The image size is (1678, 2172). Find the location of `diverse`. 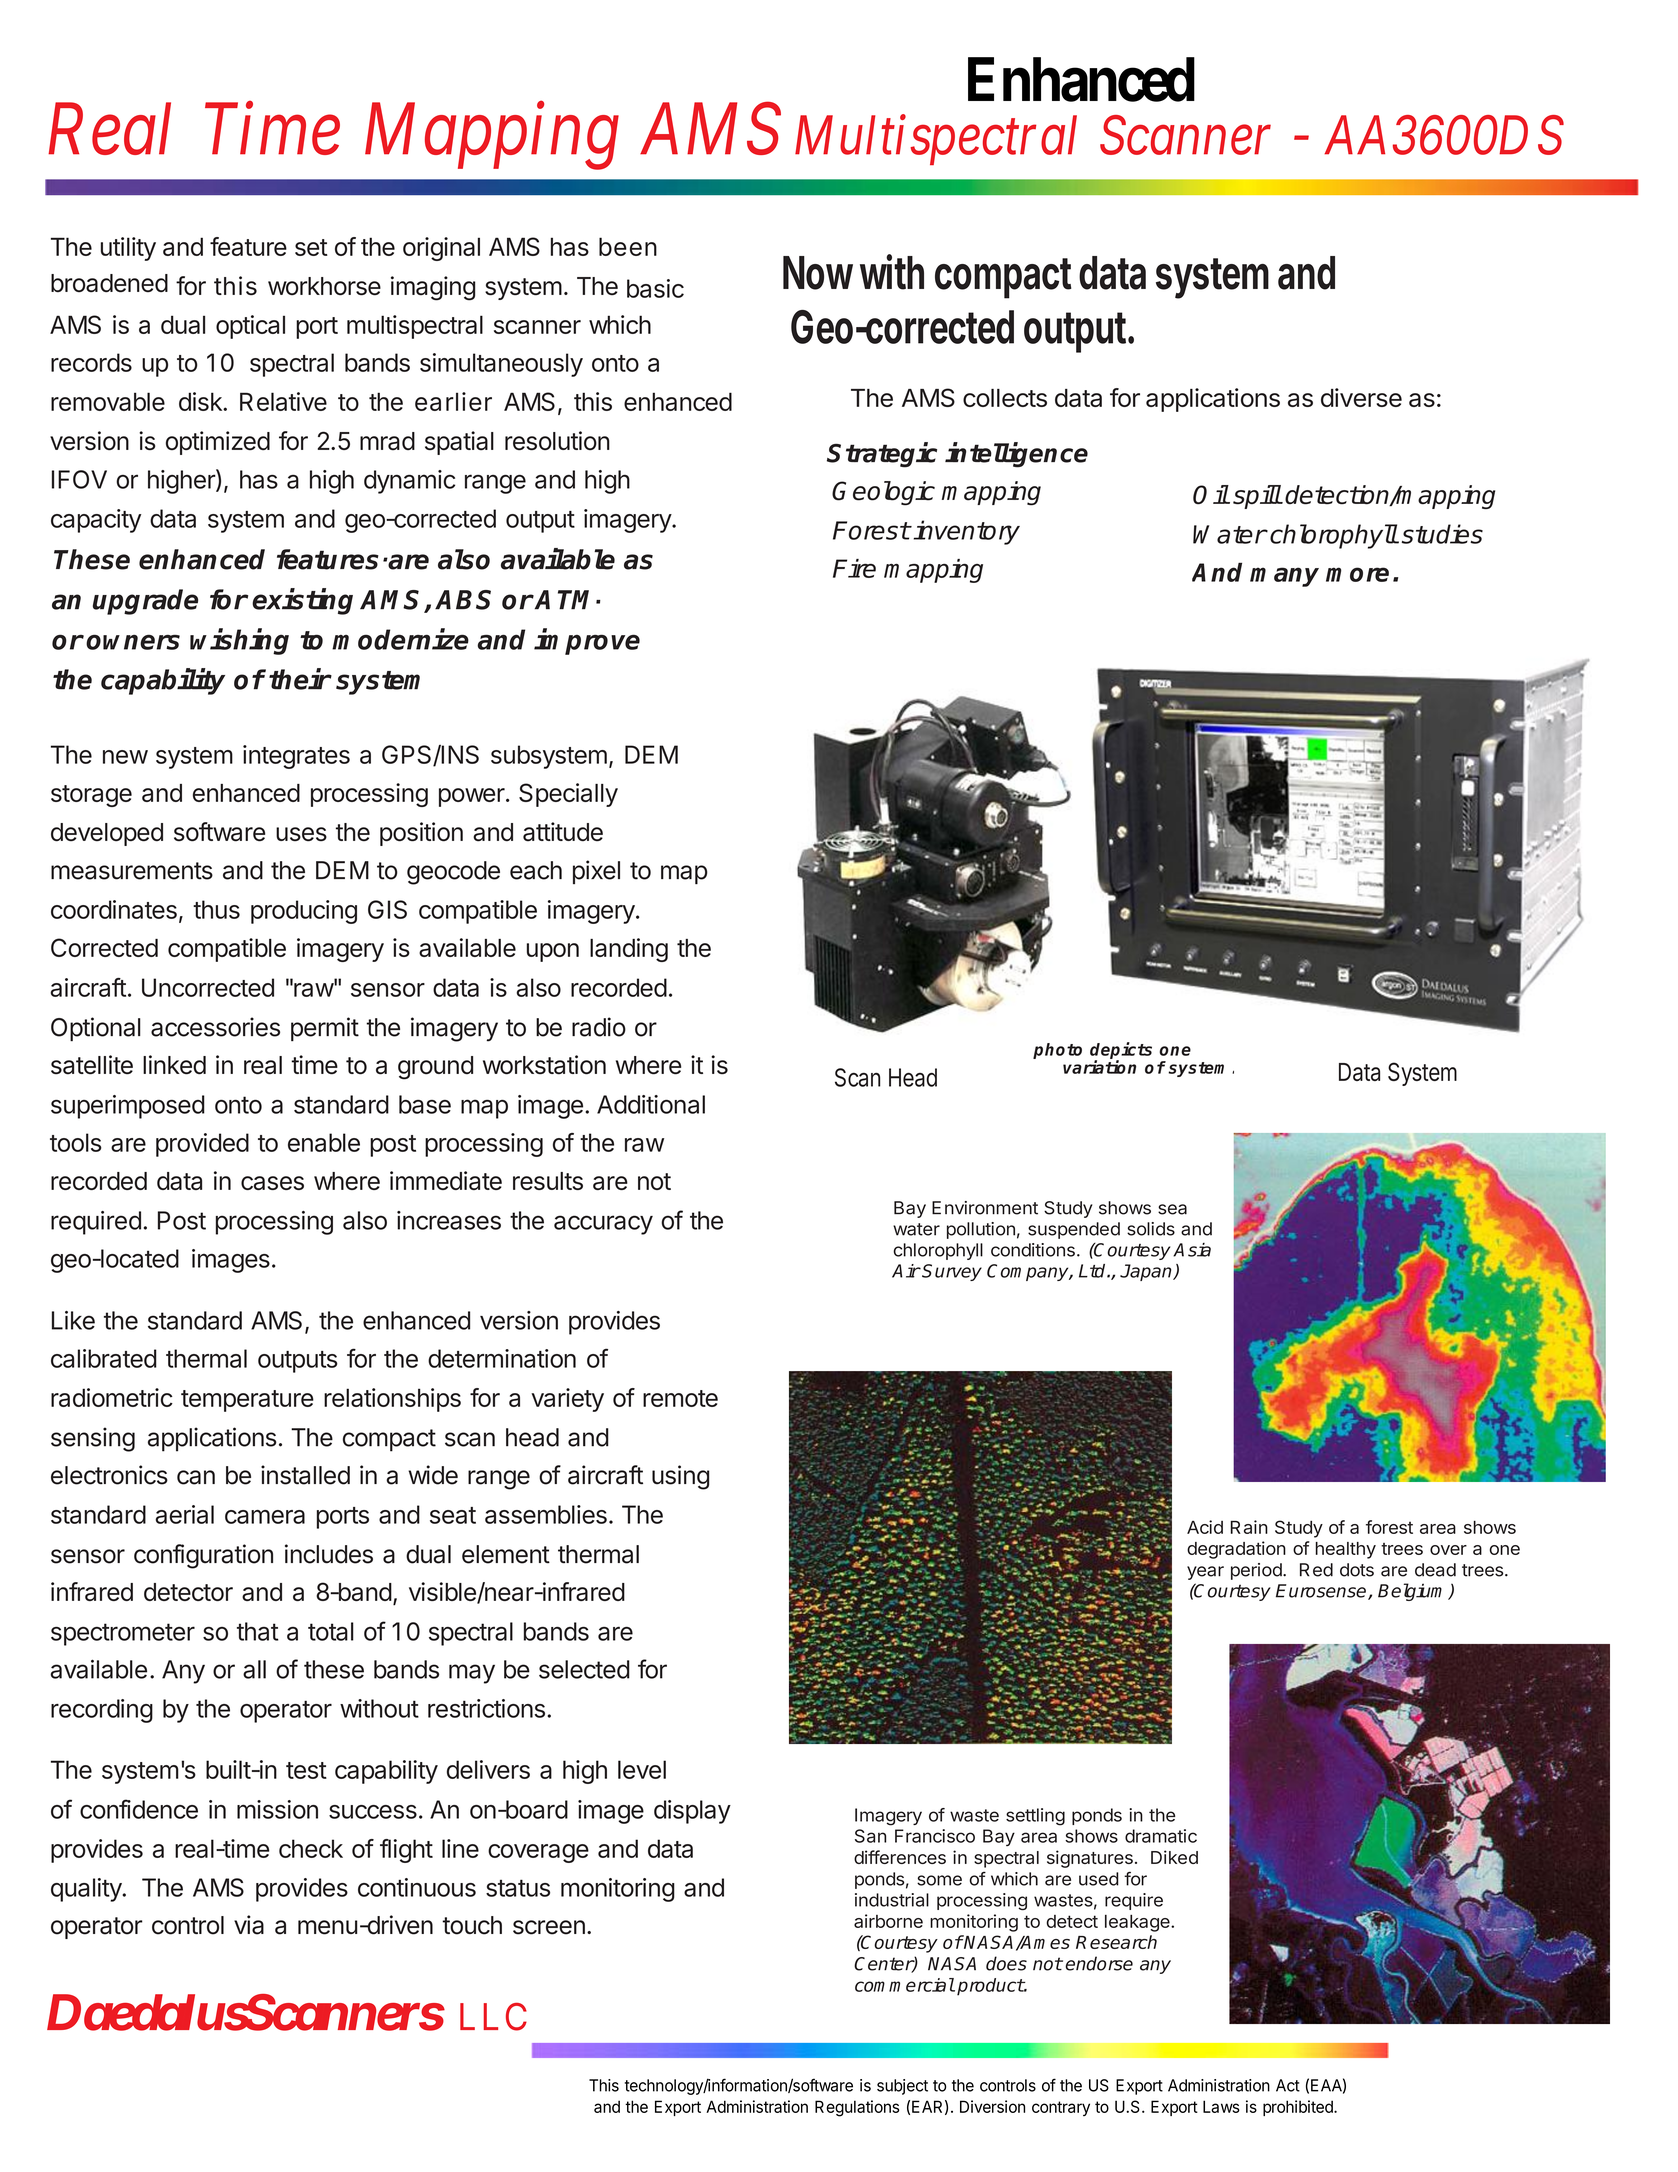

diverse is located at coordinates (1361, 397).
